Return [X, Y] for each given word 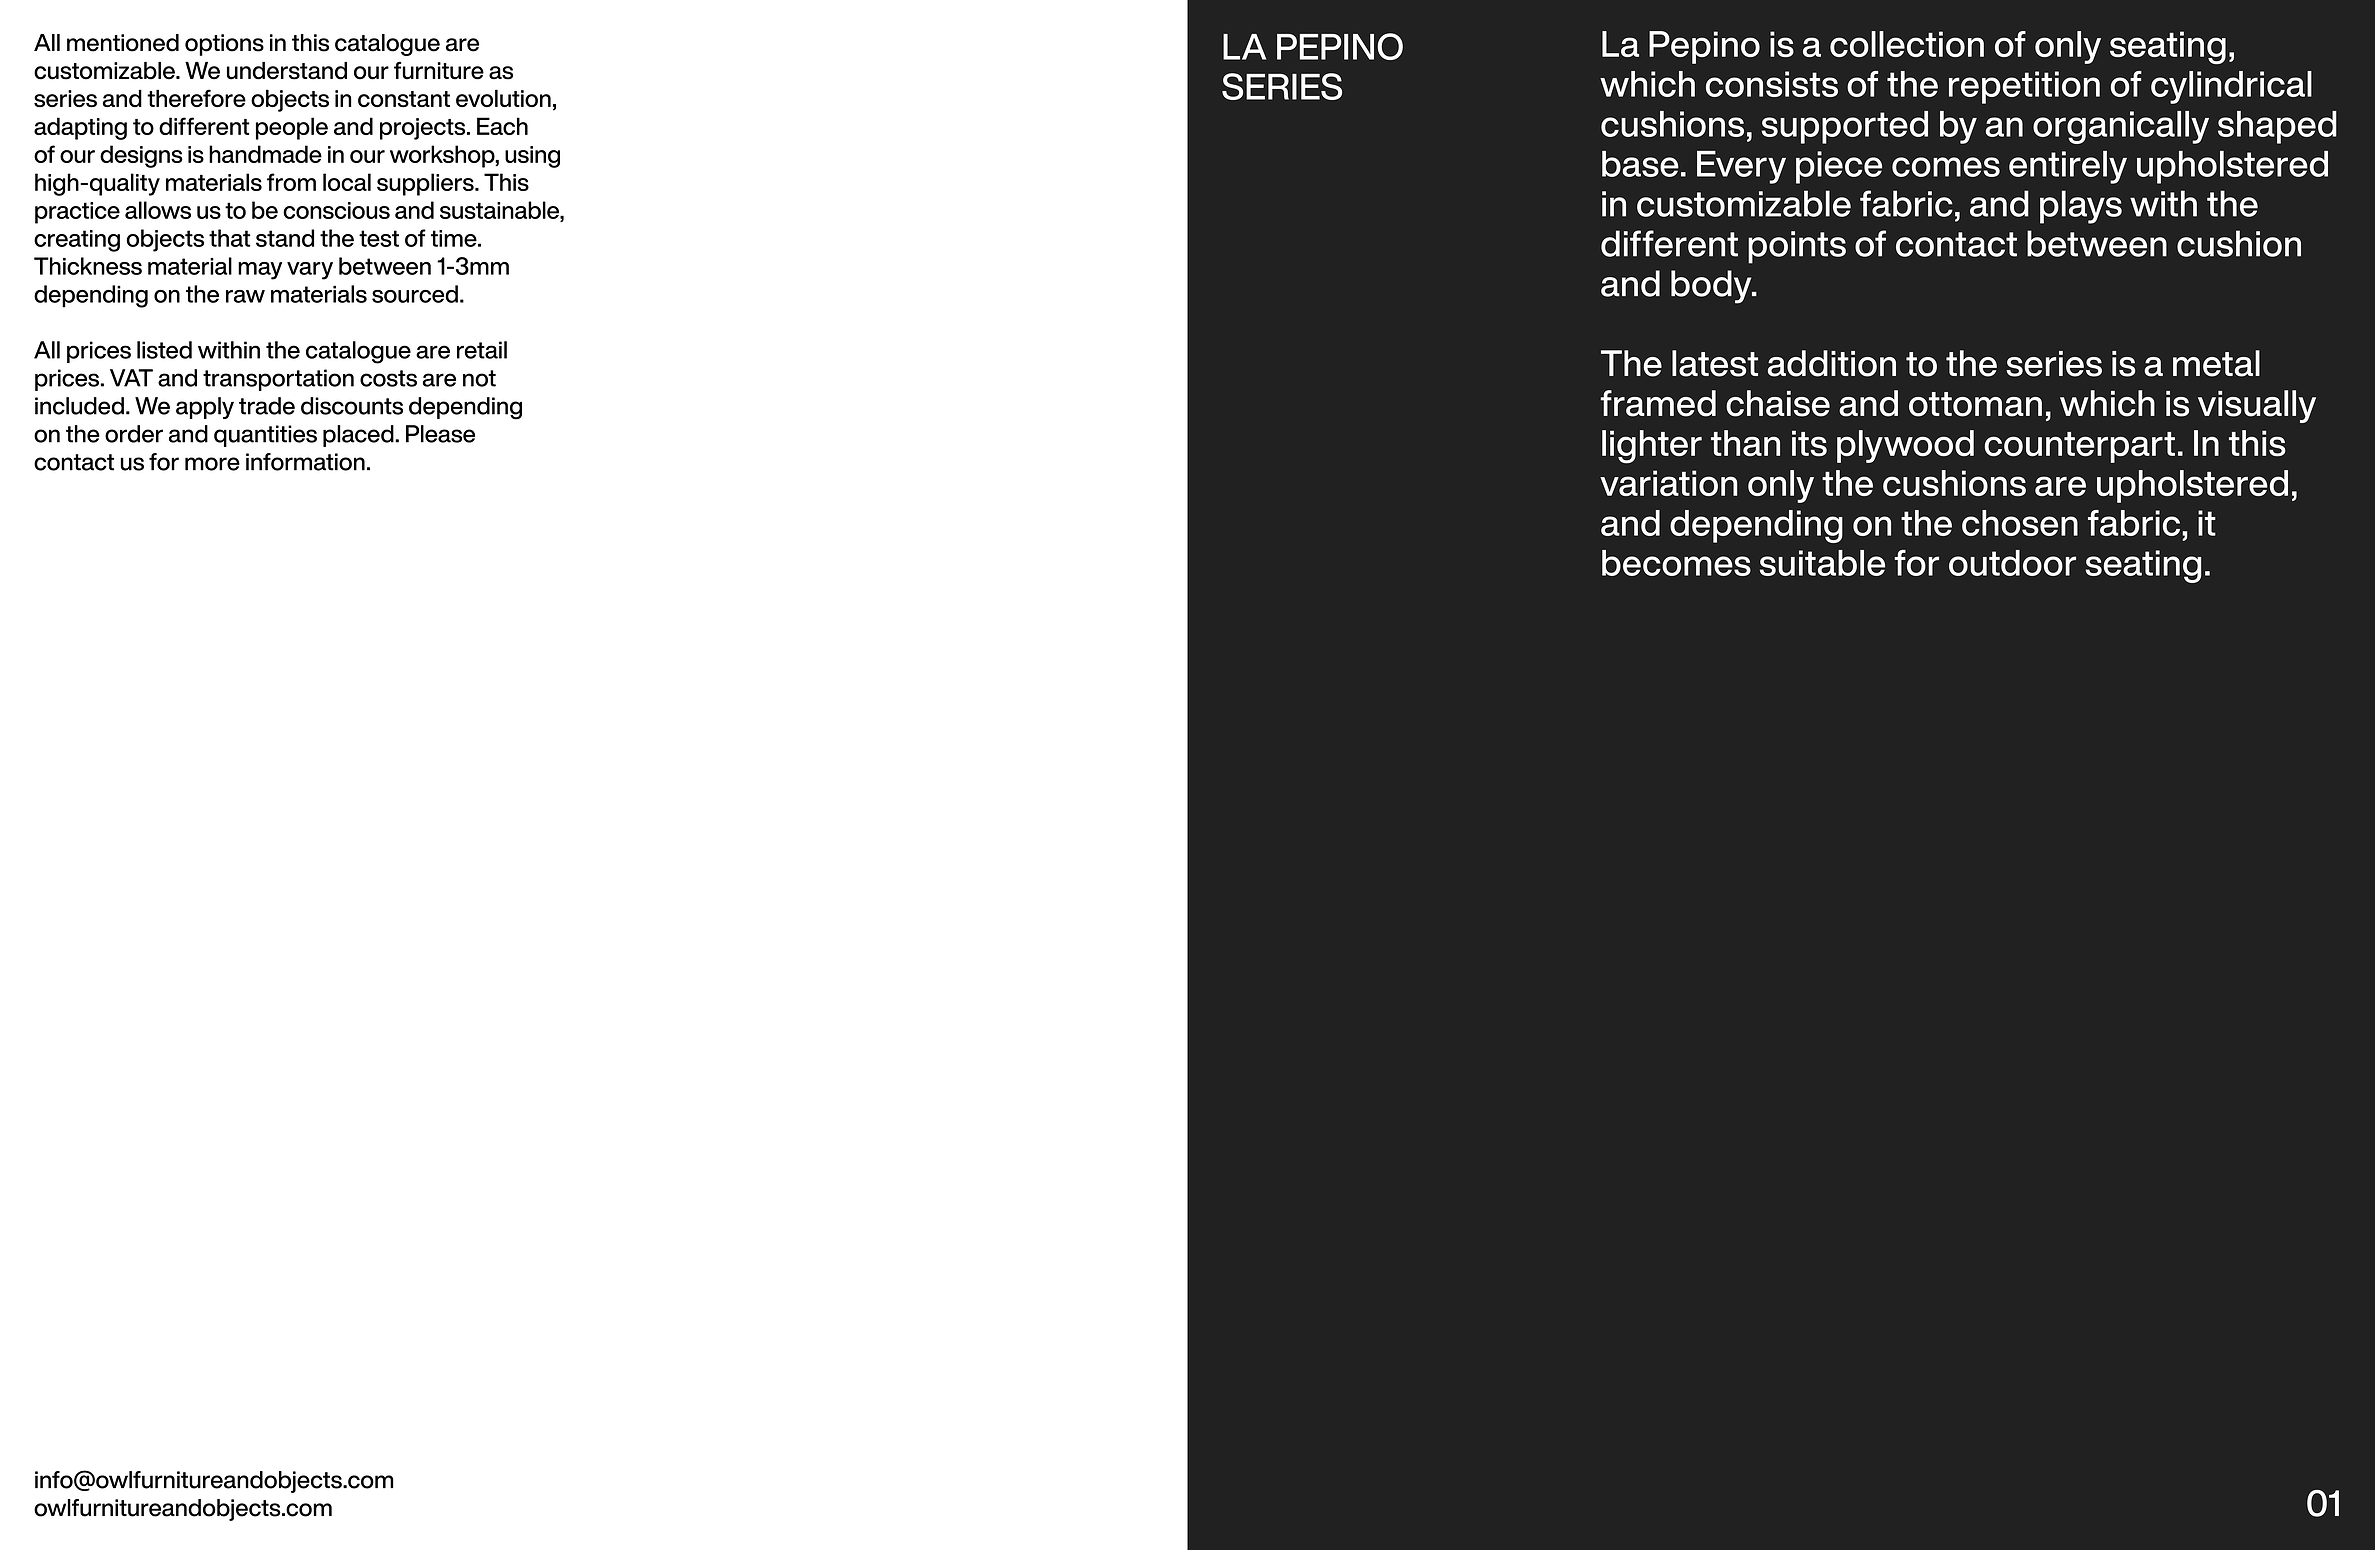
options [224, 45]
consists [1772, 84]
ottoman [1975, 404]
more [212, 464]
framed [1658, 403]
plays [2081, 207]
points [1797, 247]
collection [1907, 44]
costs [388, 378]
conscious [336, 210]
